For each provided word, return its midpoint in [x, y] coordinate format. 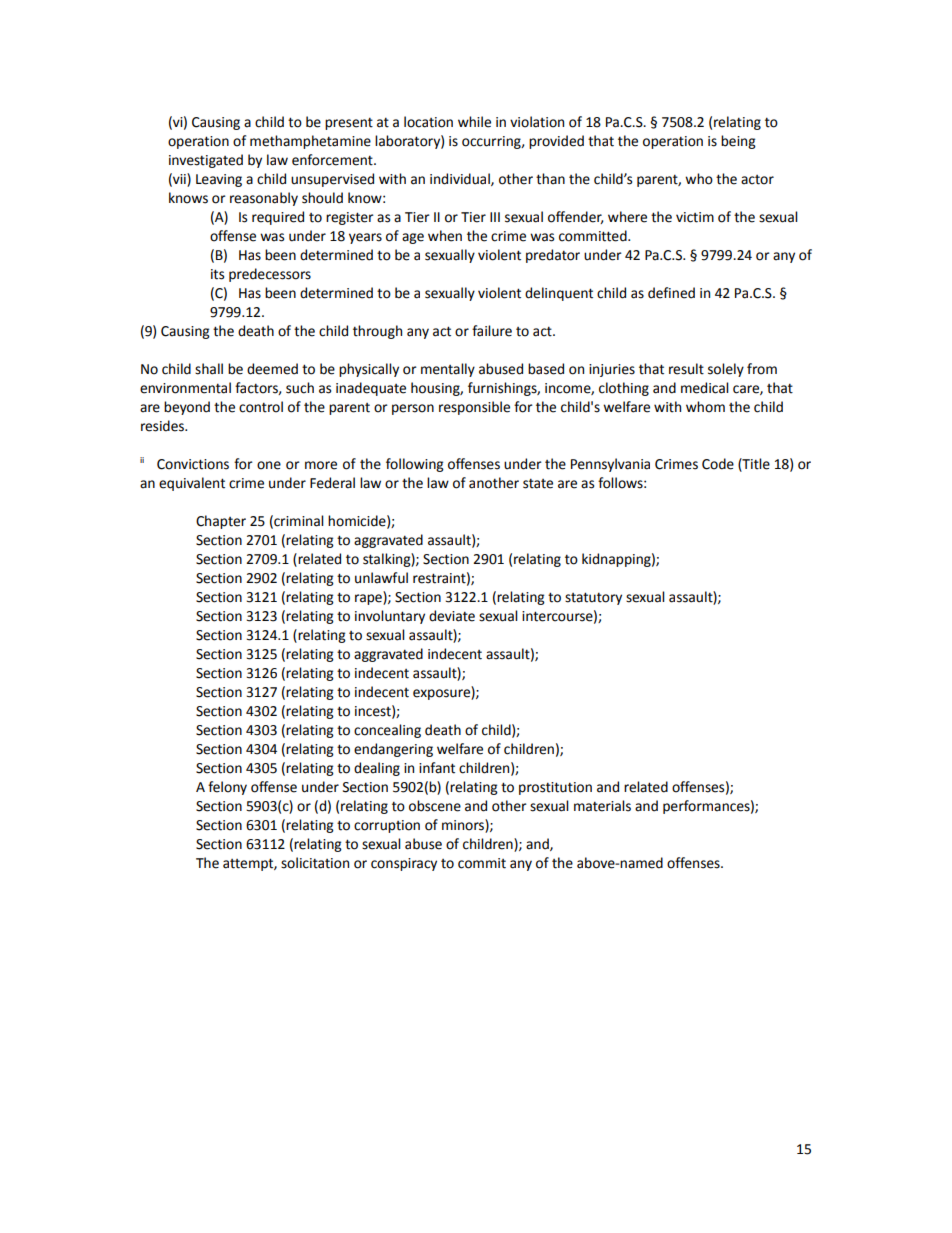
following [415, 465]
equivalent [192, 484]
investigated [206, 161]
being [738, 142]
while [474, 122]
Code [718, 464]
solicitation [315, 863]
